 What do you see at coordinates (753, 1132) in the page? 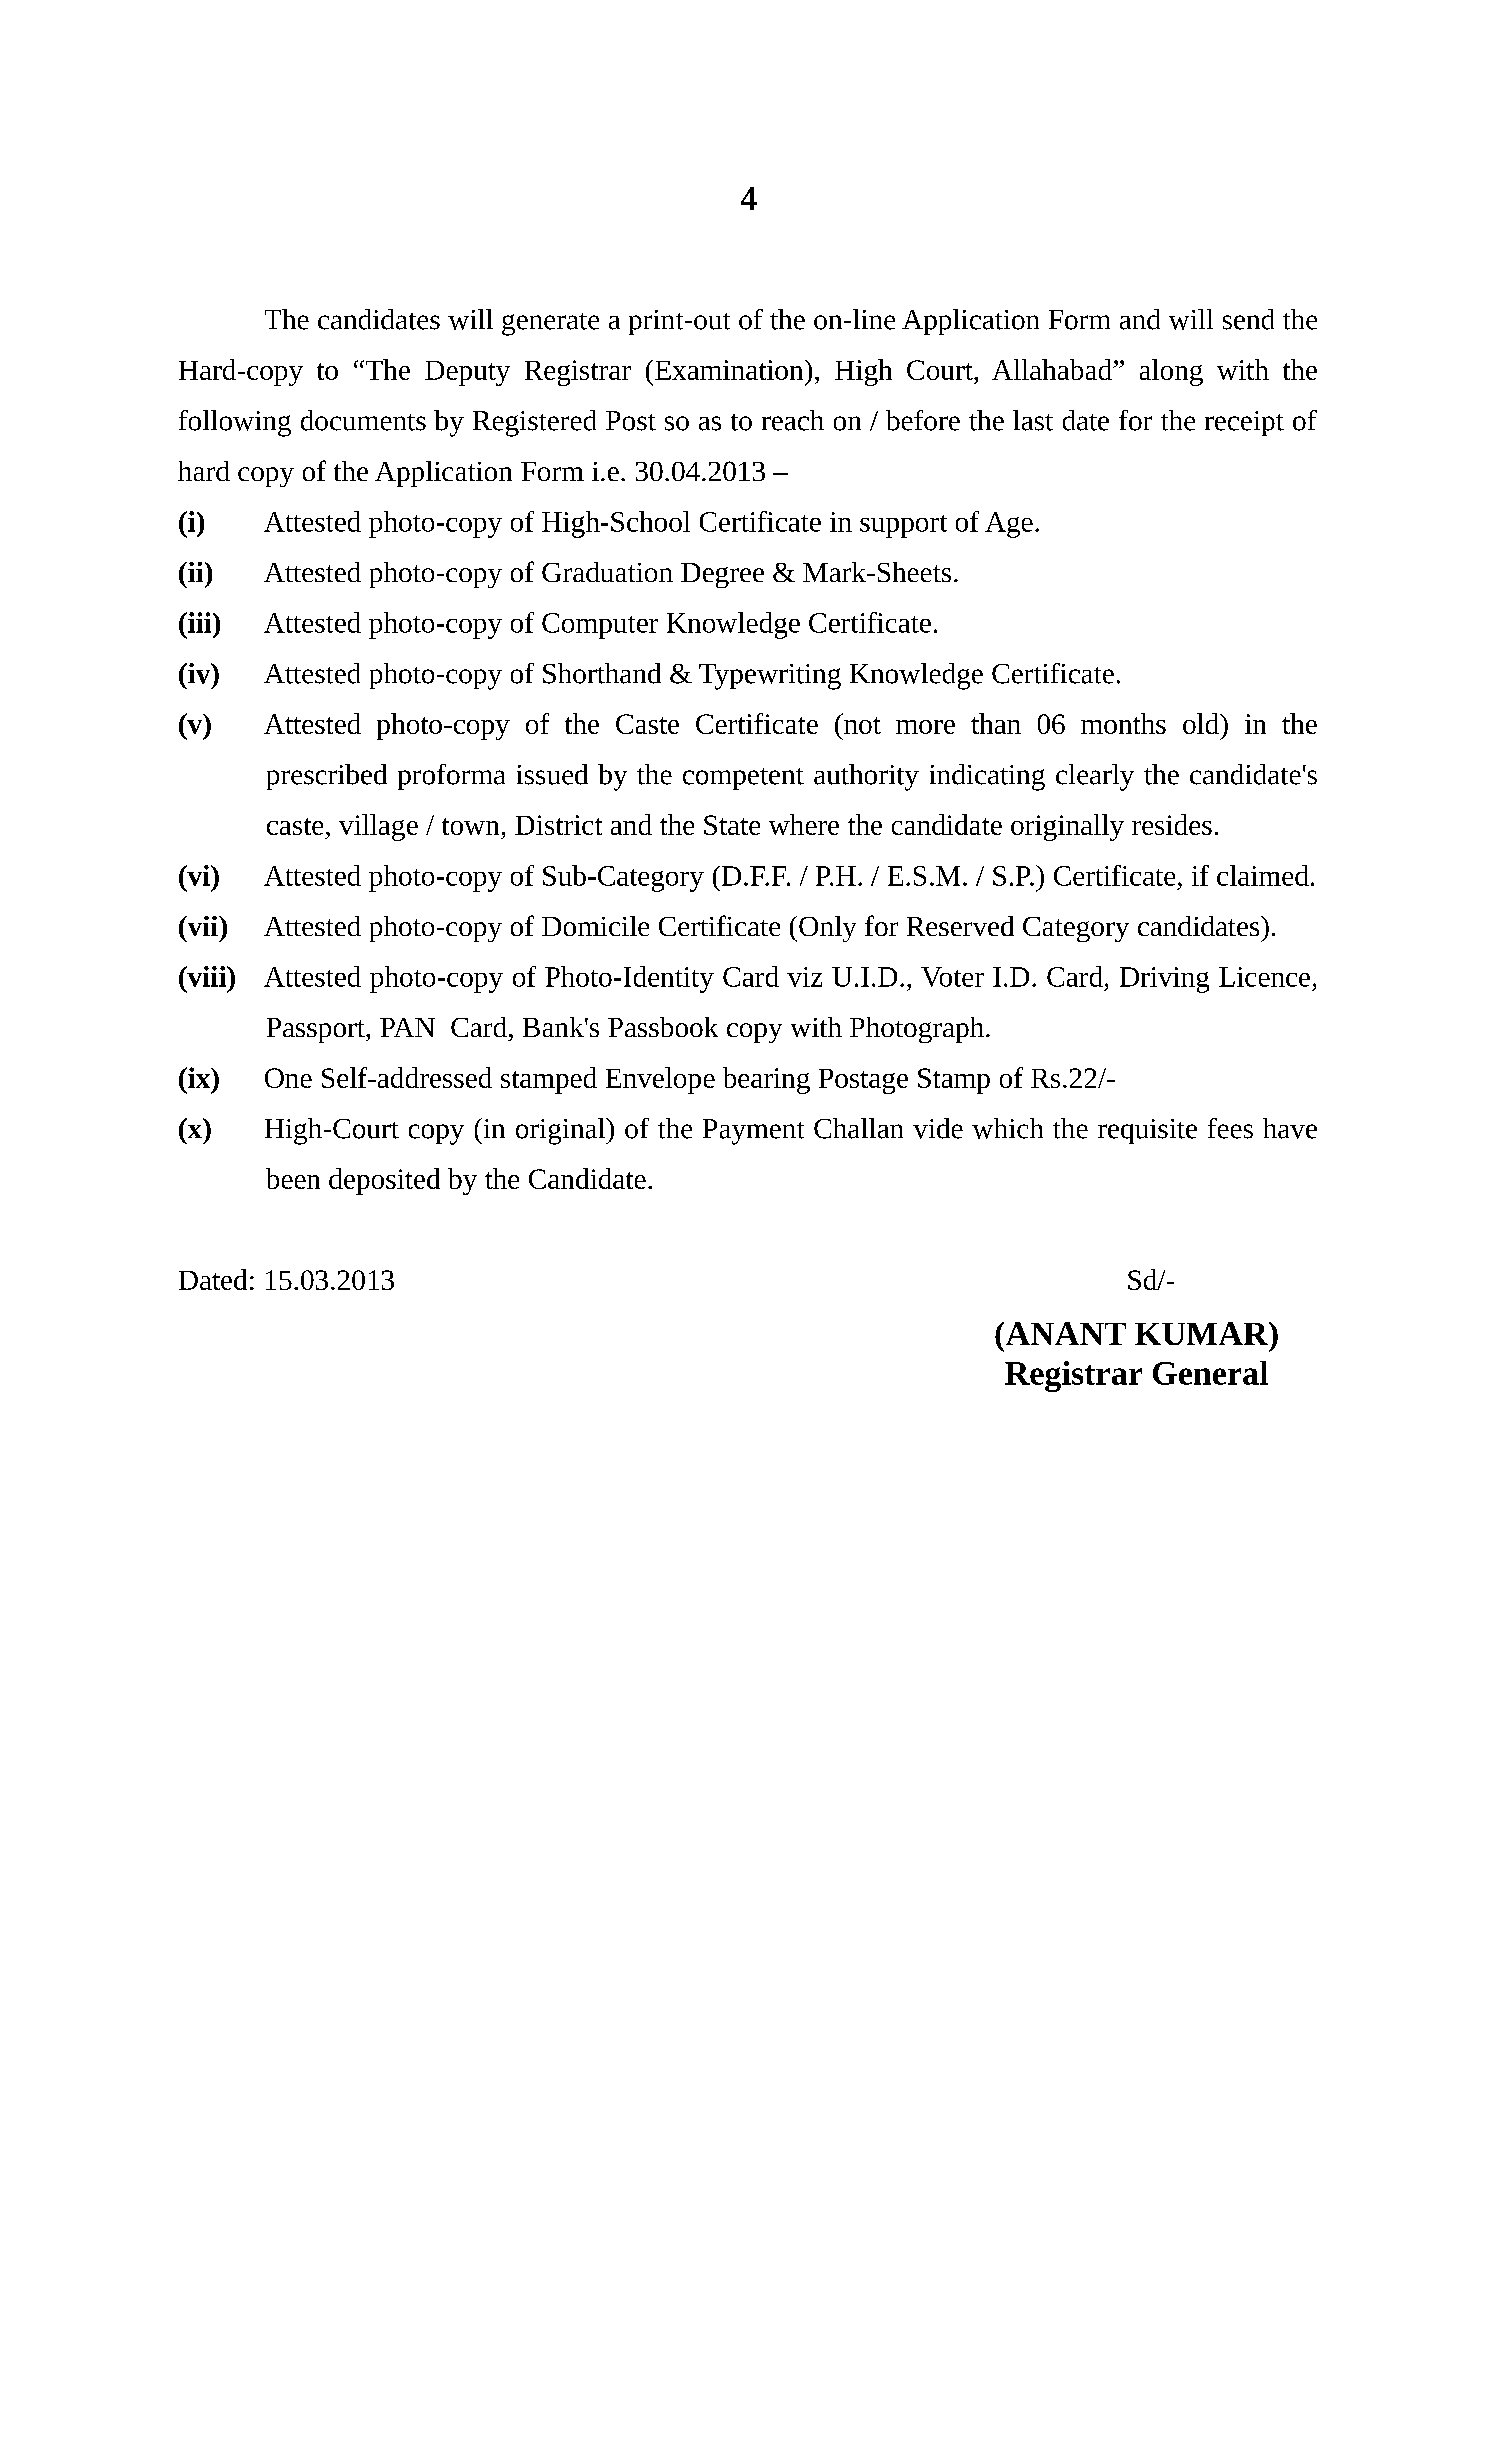
I see `Payment` at bounding box center [753, 1132].
